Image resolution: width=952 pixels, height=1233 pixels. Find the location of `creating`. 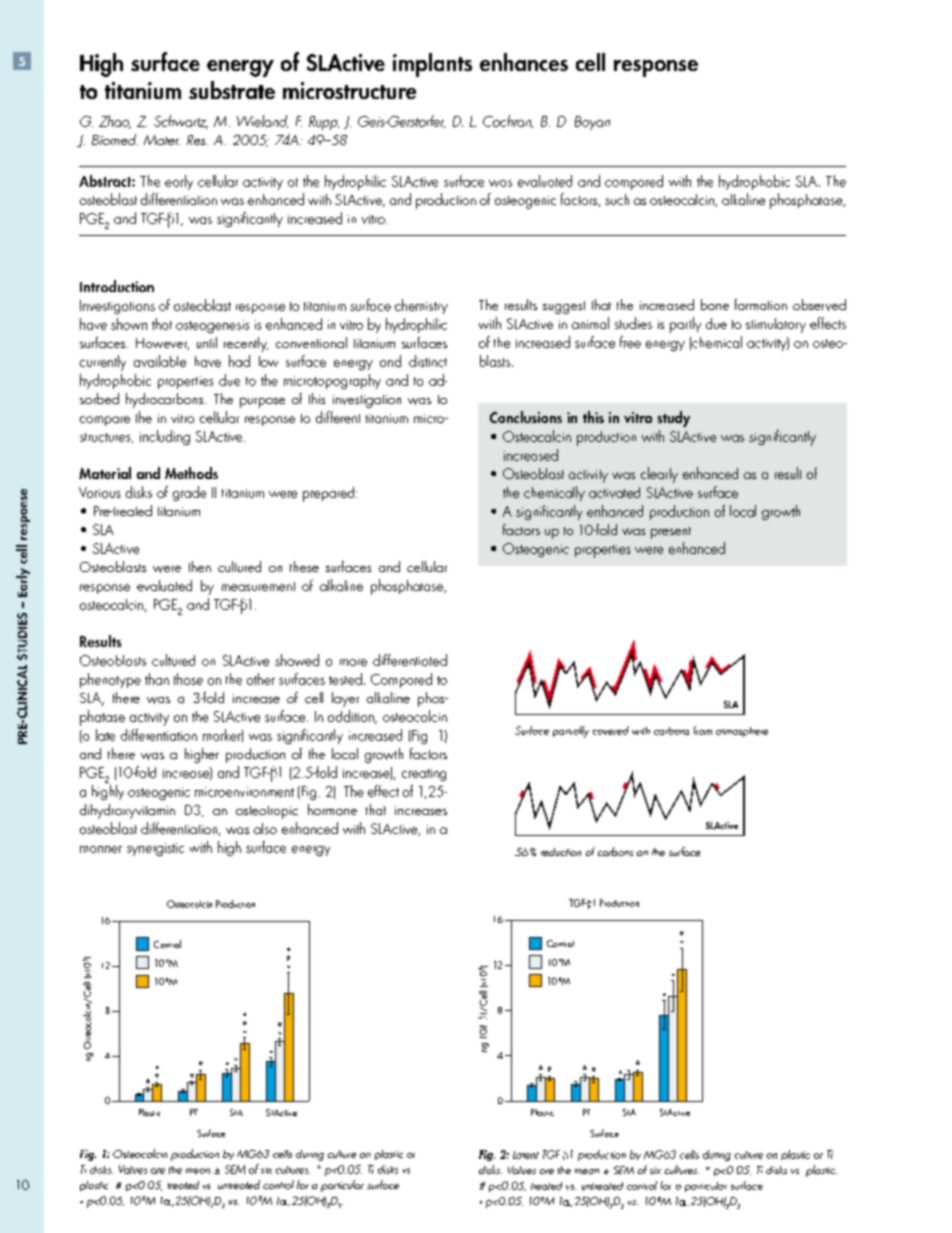

creating is located at coordinates (424, 775).
